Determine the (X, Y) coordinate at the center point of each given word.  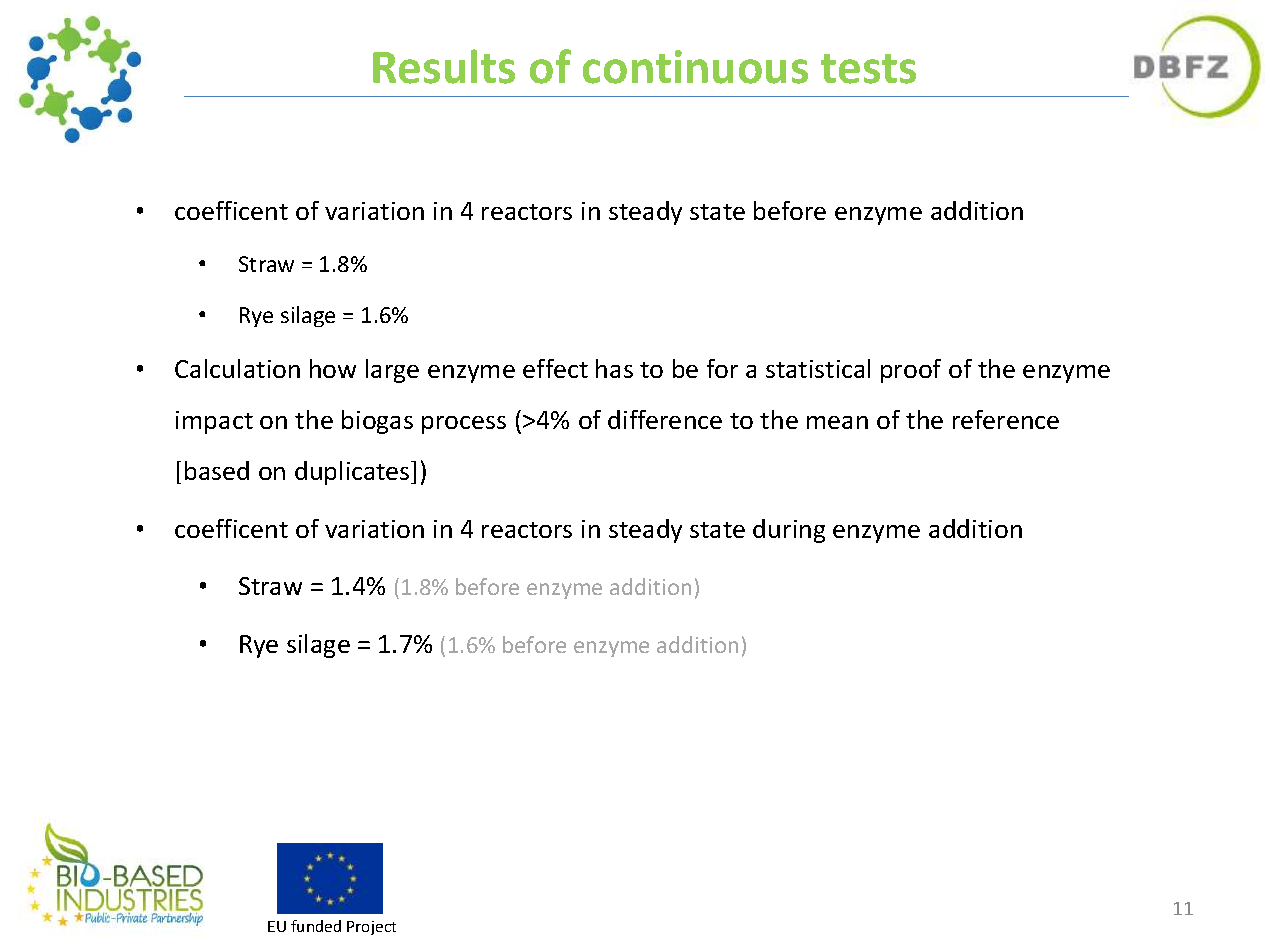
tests (868, 69)
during (789, 531)
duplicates (353, 473)
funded (316, 926)
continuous (695, 67)
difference (665, 419)
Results (444, 66)
